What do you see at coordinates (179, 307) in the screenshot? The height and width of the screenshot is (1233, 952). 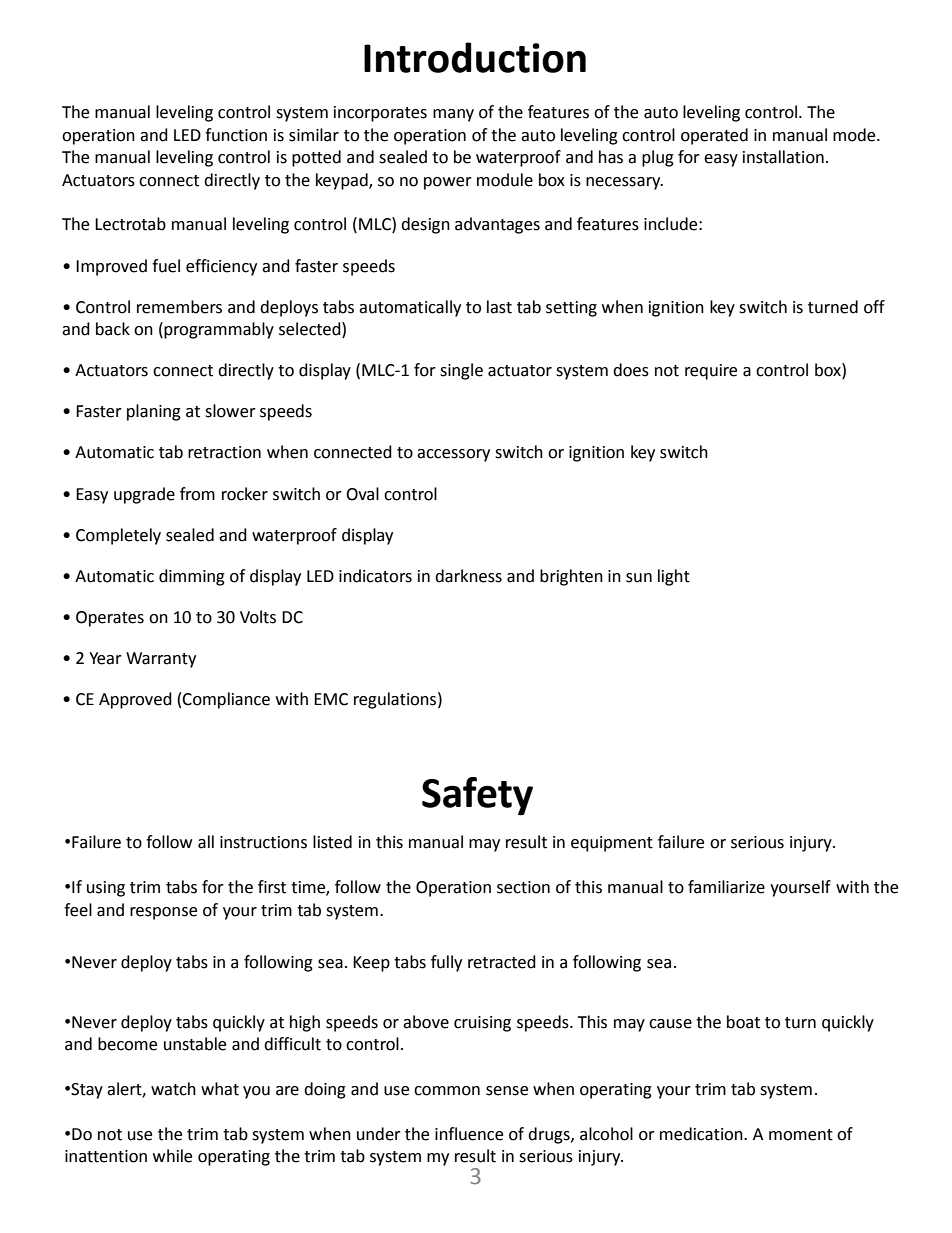 I see `remembers` at bounding box center [179, 307].
